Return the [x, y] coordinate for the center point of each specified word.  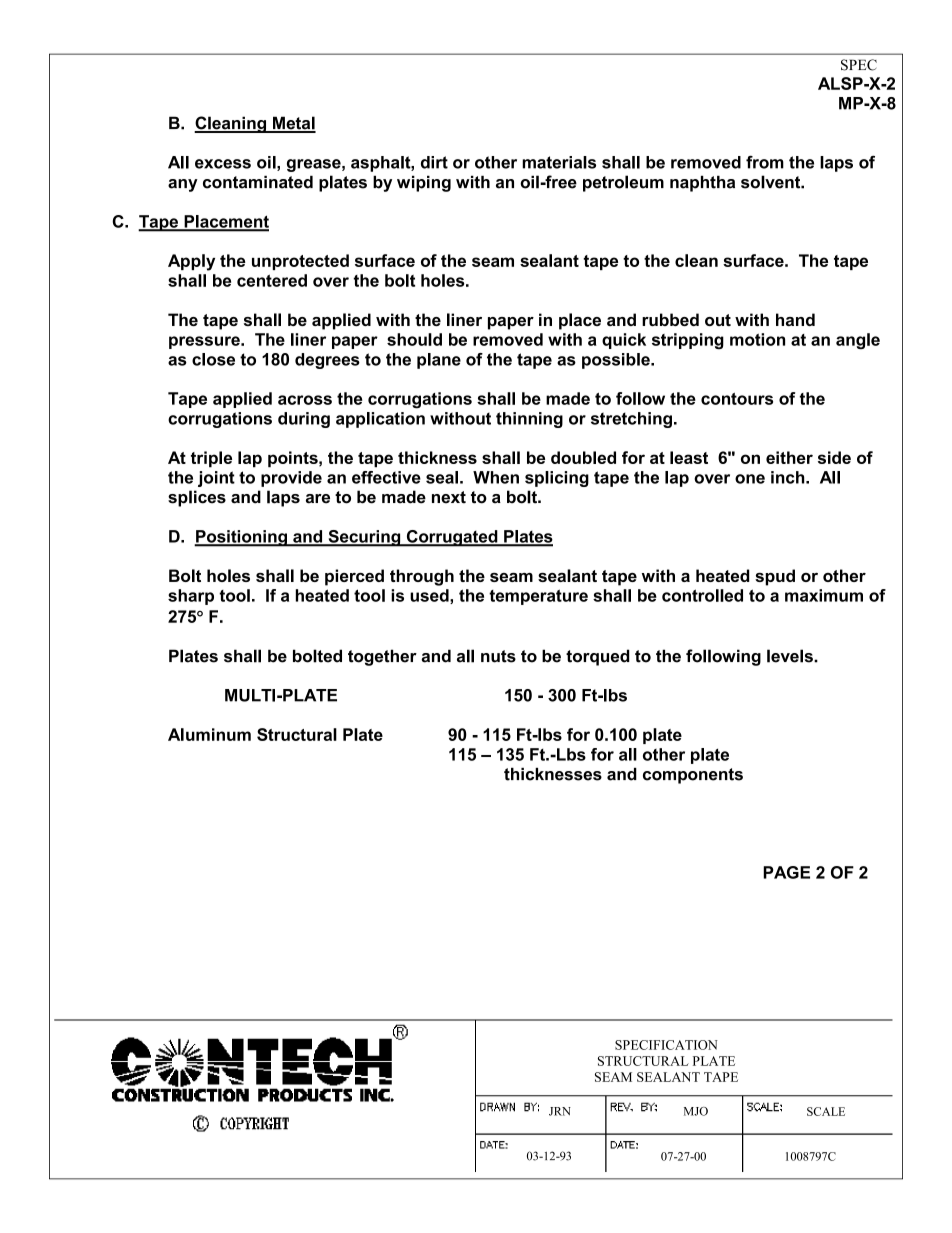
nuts [498, 656]
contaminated [258, 182]
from [765, 162]
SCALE [826, 1111]
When [496, 477]
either [789, 457]
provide [291, 479]
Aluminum [209, 734]
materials [559, 162]
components [693, 776]
